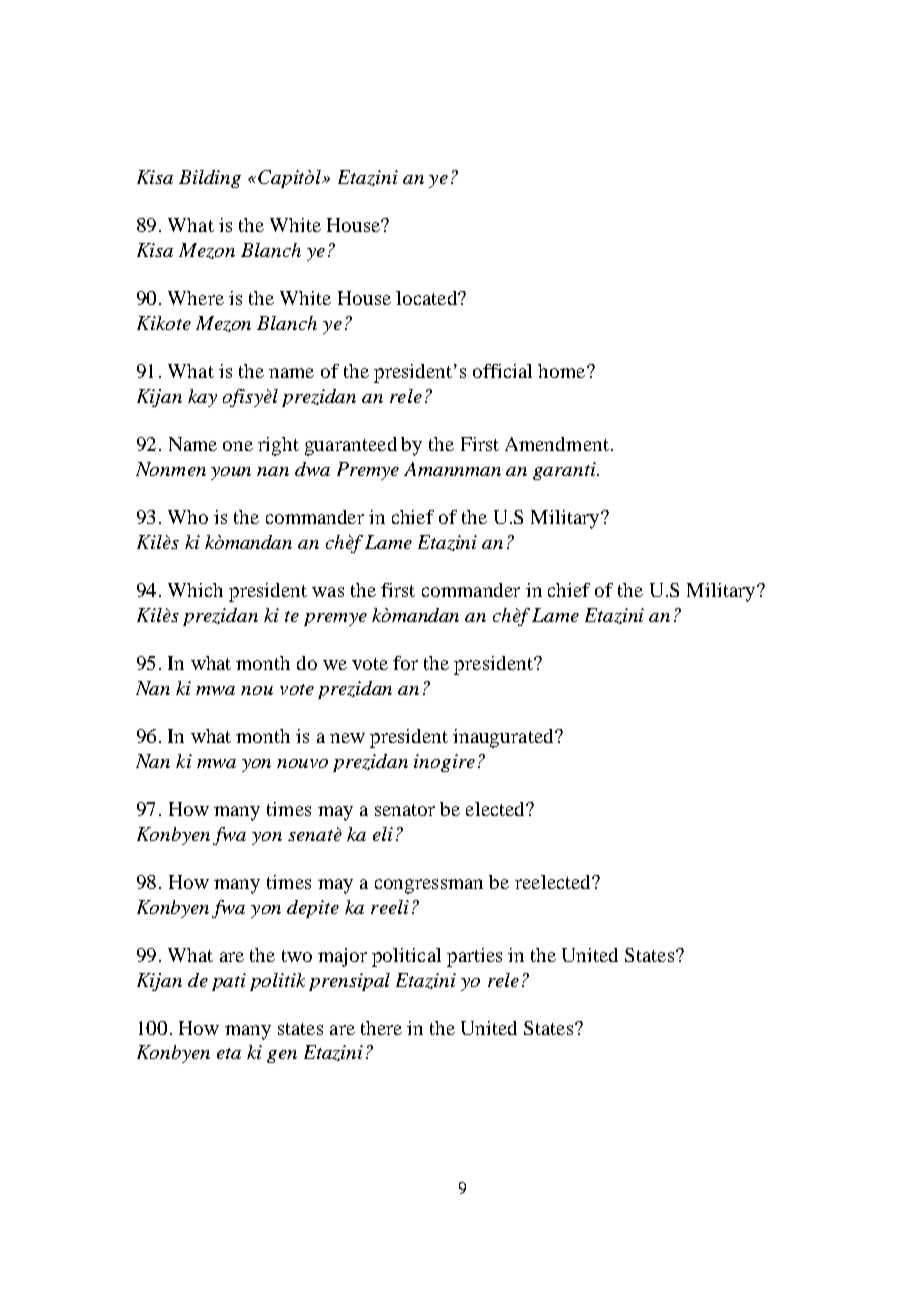 The image size is (924, 1308). Describe the element at coordinates (195, 590) in the screenshot. I see `Which` at that location.
